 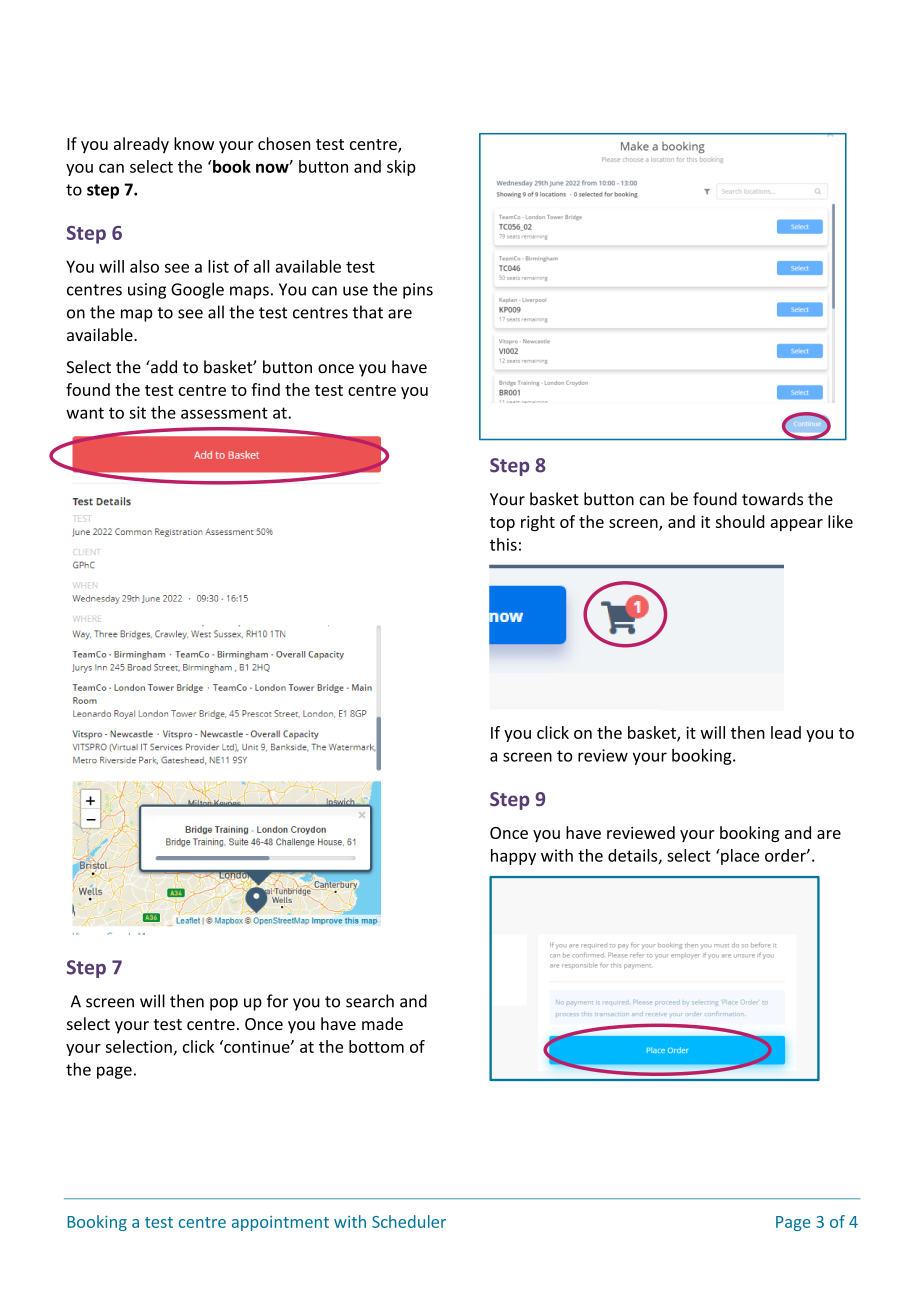 I want to click on pins, so click(x=418, y=291).
